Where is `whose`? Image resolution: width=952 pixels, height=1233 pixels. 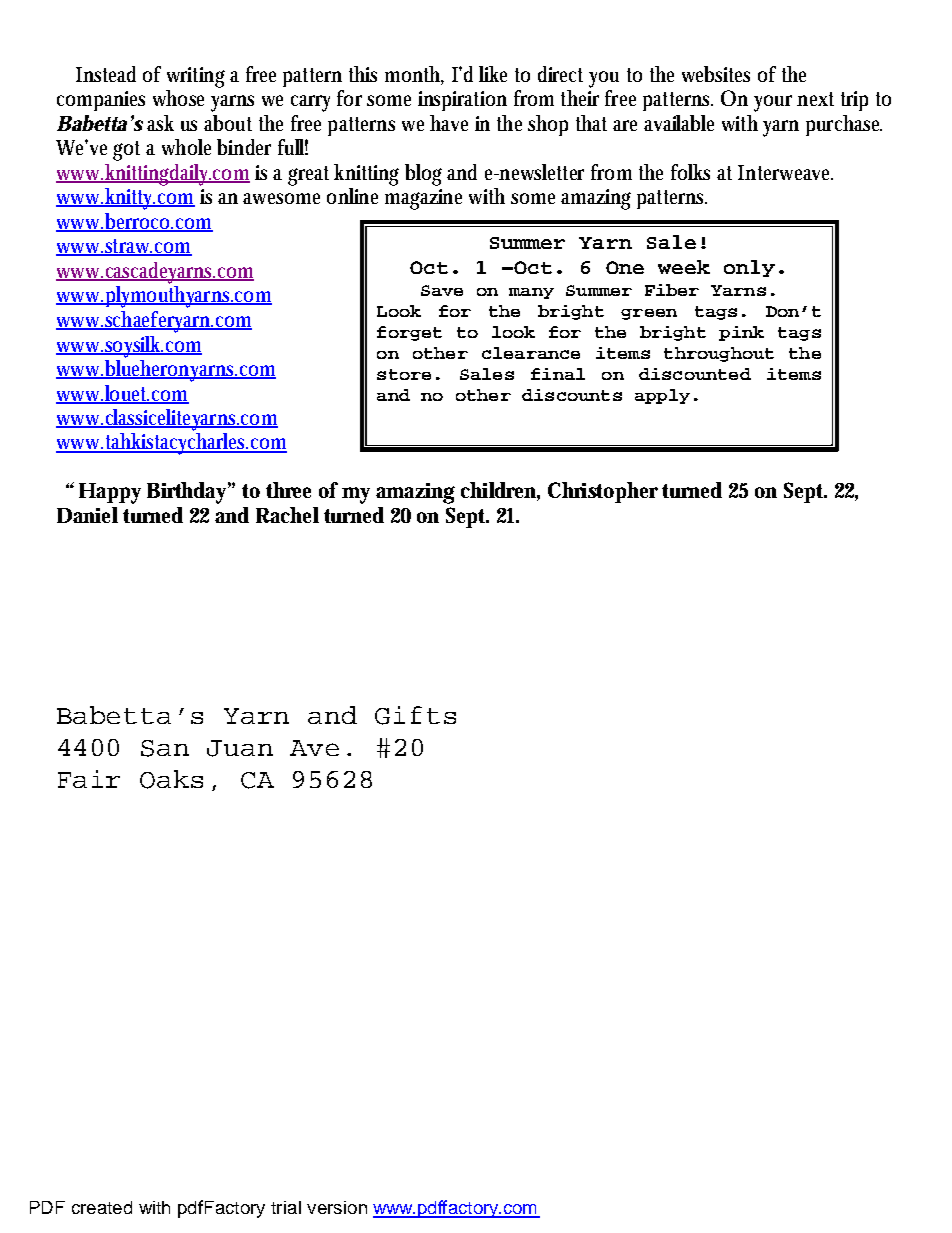
whose is located at coordinates (178, 98).
